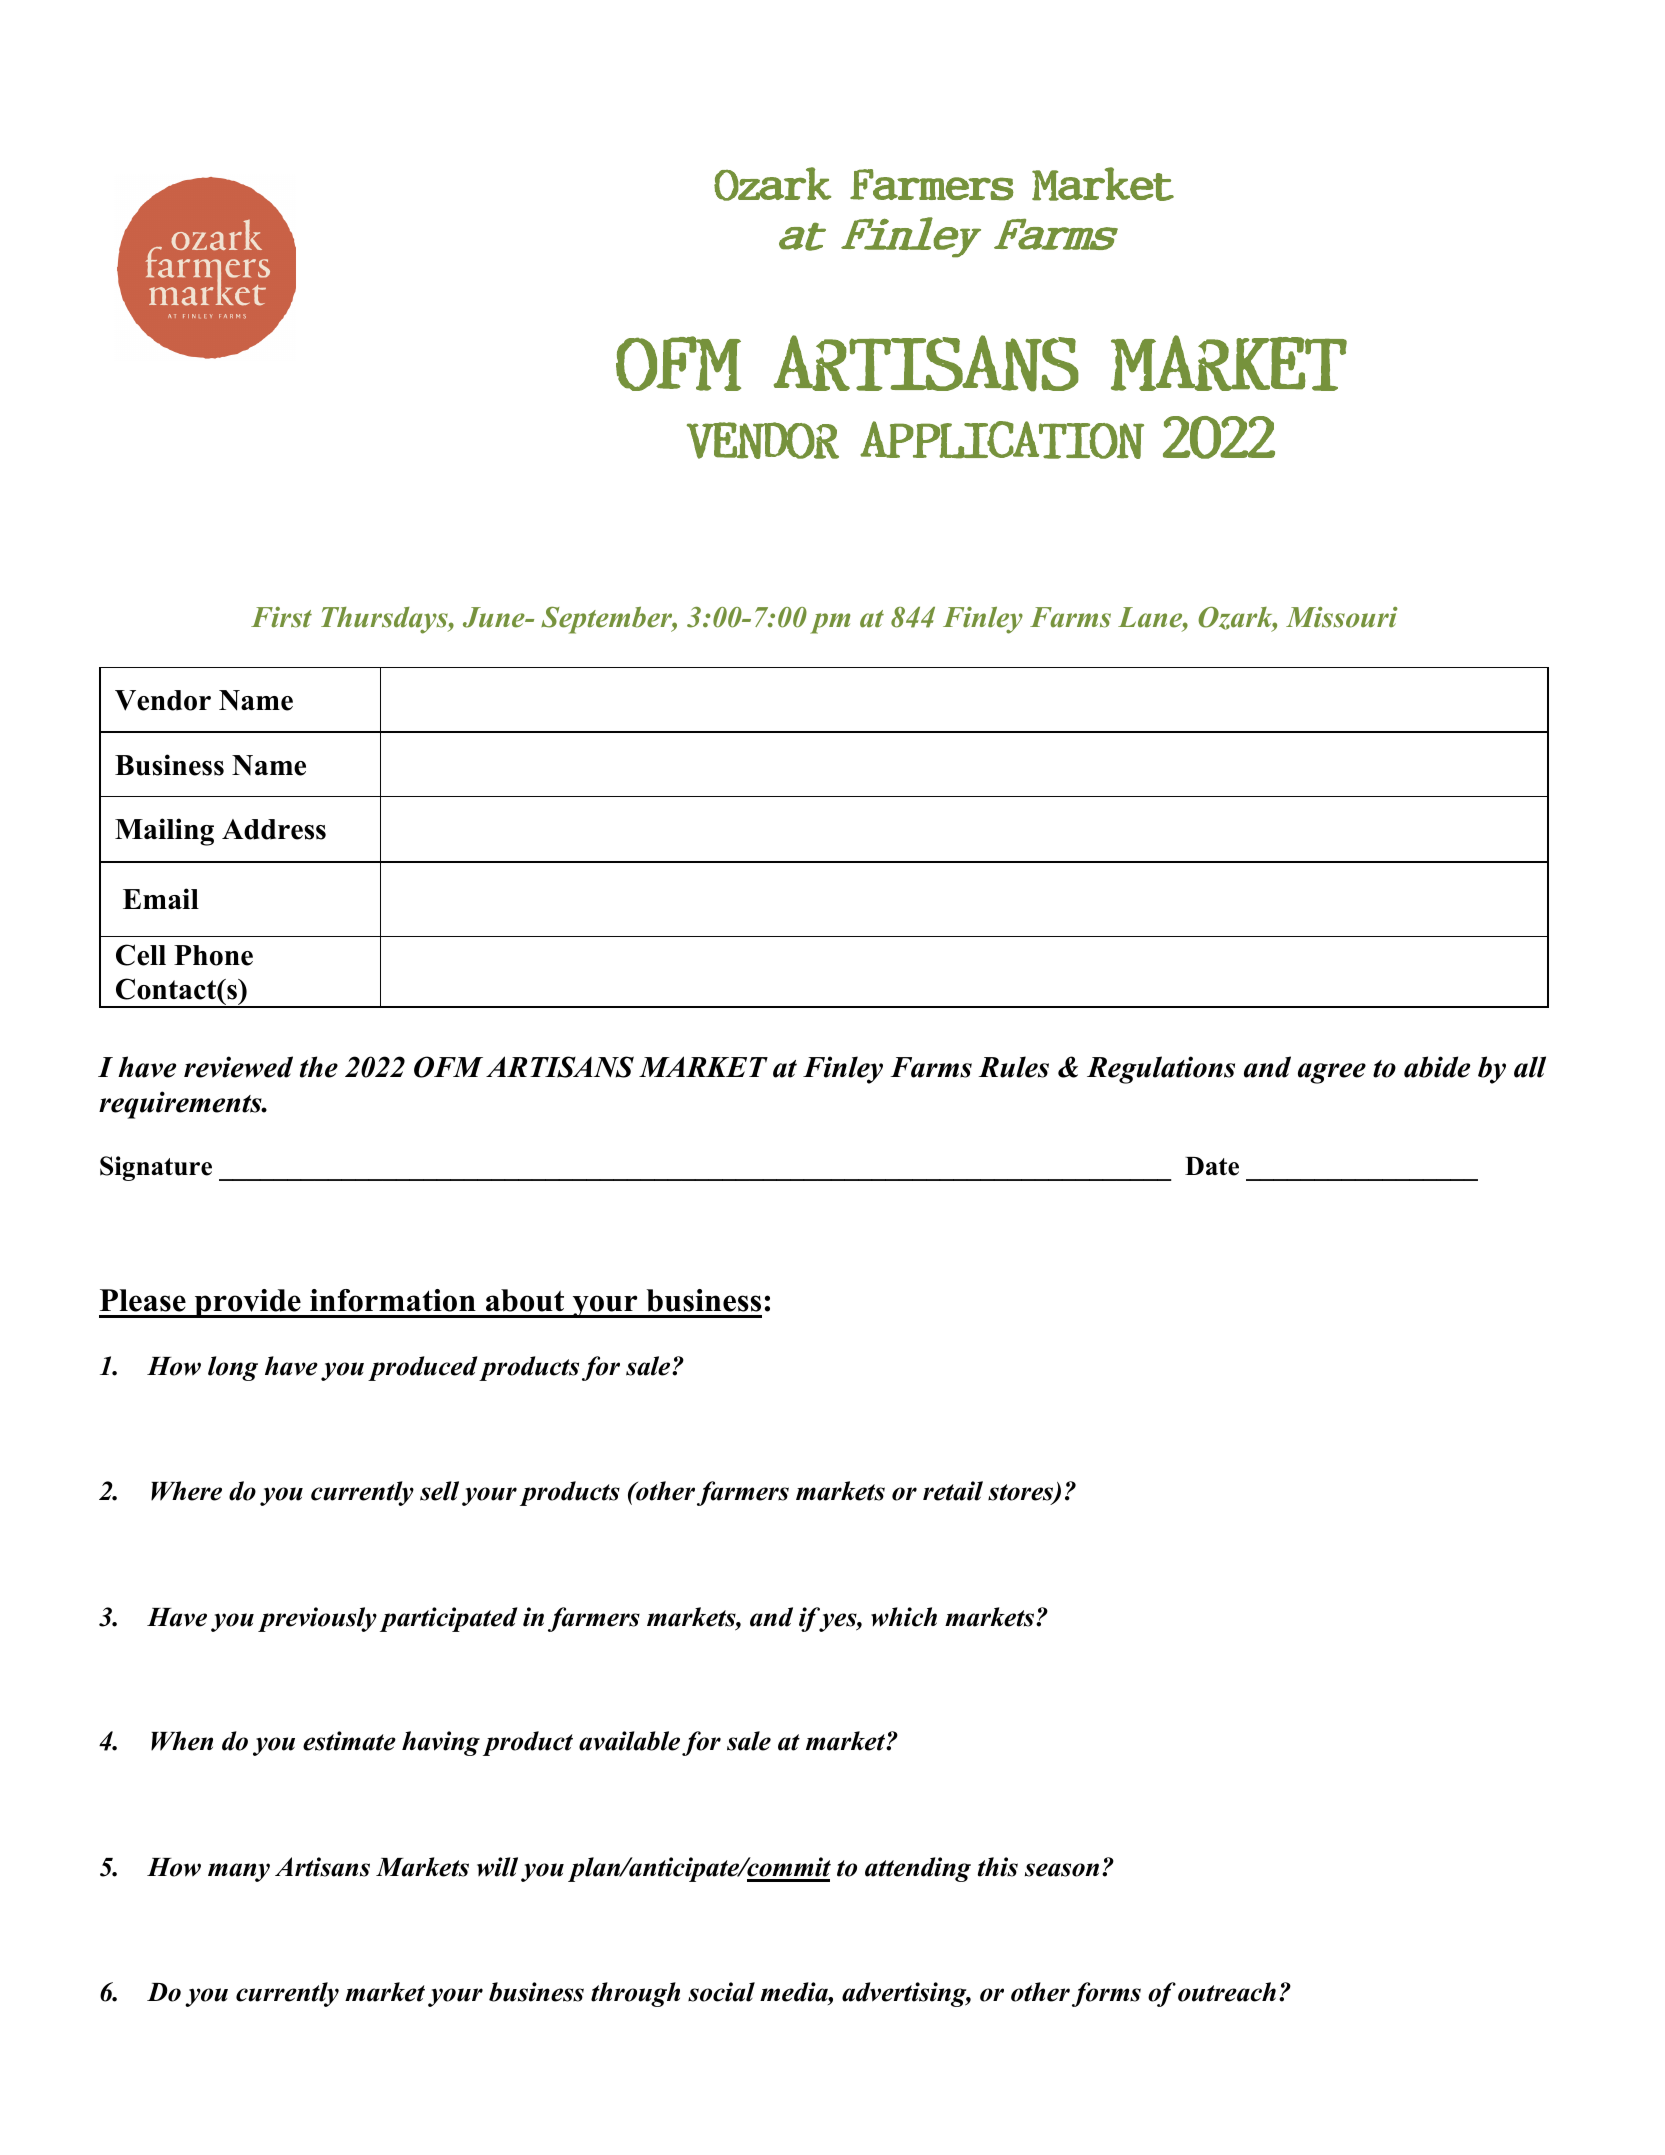 This image has width=1665, height=2155. I want to click on many, so click(239, 1872).
